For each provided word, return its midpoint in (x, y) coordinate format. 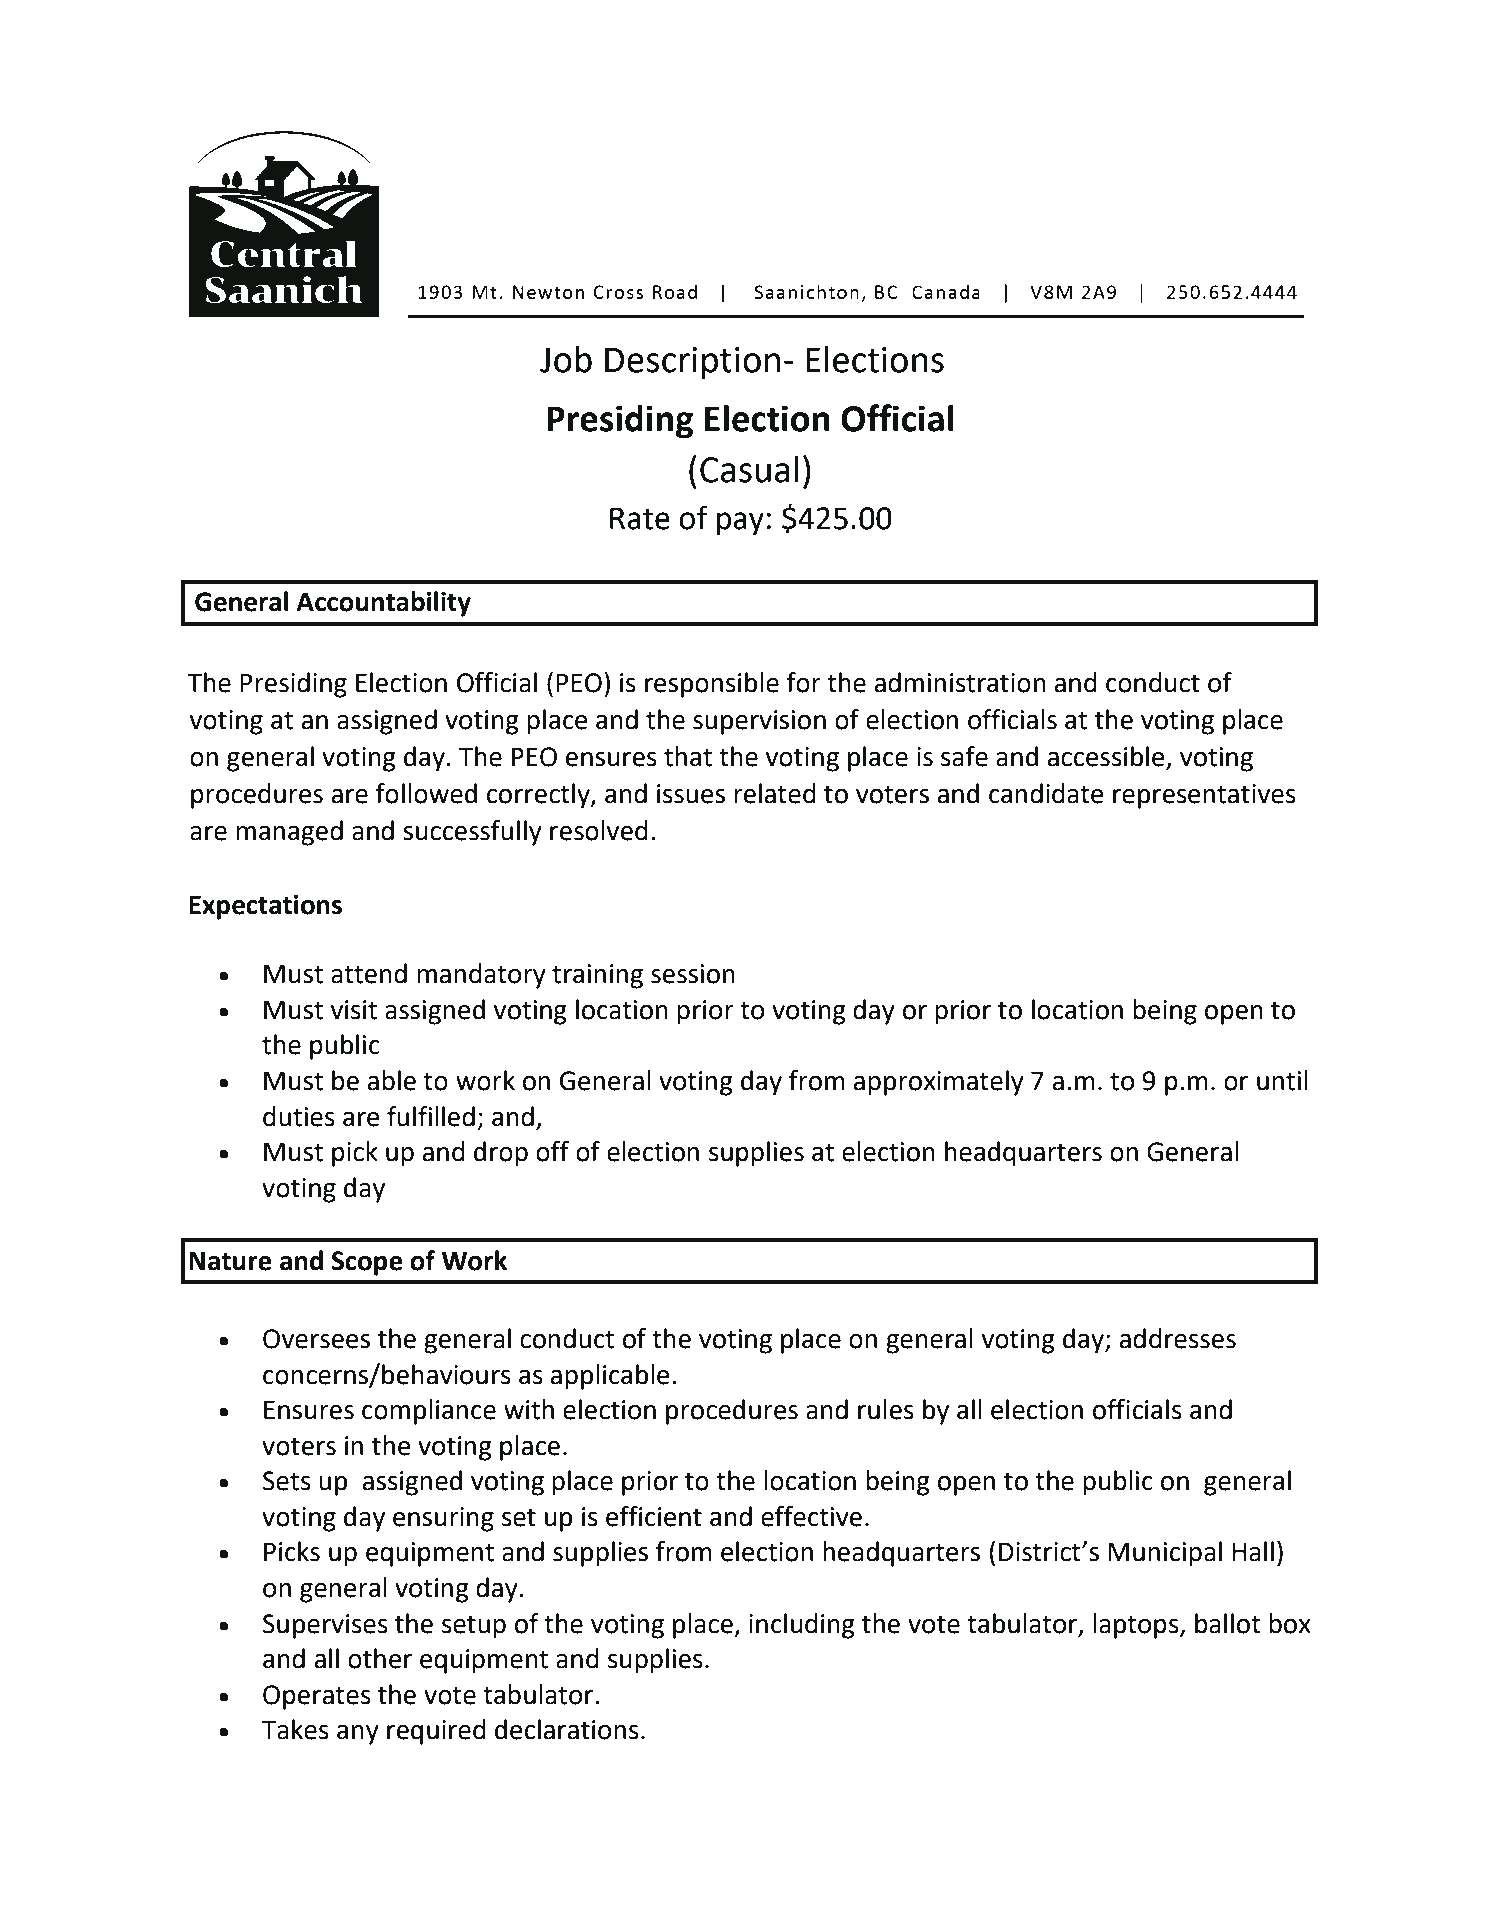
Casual (749, 469)
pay (740, 524)
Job (566, 359)
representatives (1204, 796)
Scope (367, 1263)
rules (886, 1409)
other (380, 1658)
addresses (1178, 1338)
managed (289, 833)
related (775, 793)
